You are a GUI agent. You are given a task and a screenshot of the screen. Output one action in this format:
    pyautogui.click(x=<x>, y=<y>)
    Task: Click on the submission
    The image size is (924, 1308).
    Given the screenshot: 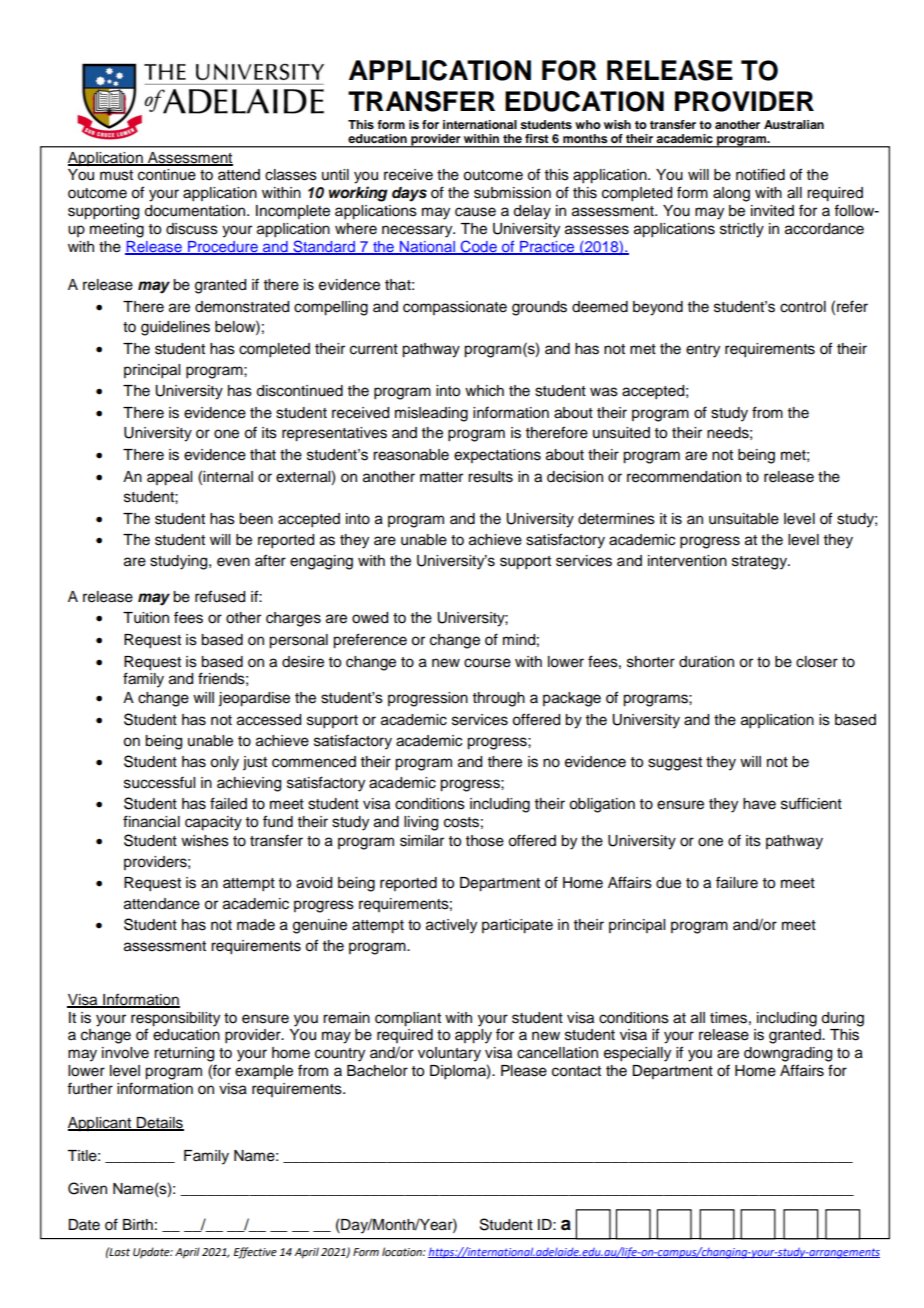 What is the action you would take?
    pyautogui.click(x=512, y=193)
